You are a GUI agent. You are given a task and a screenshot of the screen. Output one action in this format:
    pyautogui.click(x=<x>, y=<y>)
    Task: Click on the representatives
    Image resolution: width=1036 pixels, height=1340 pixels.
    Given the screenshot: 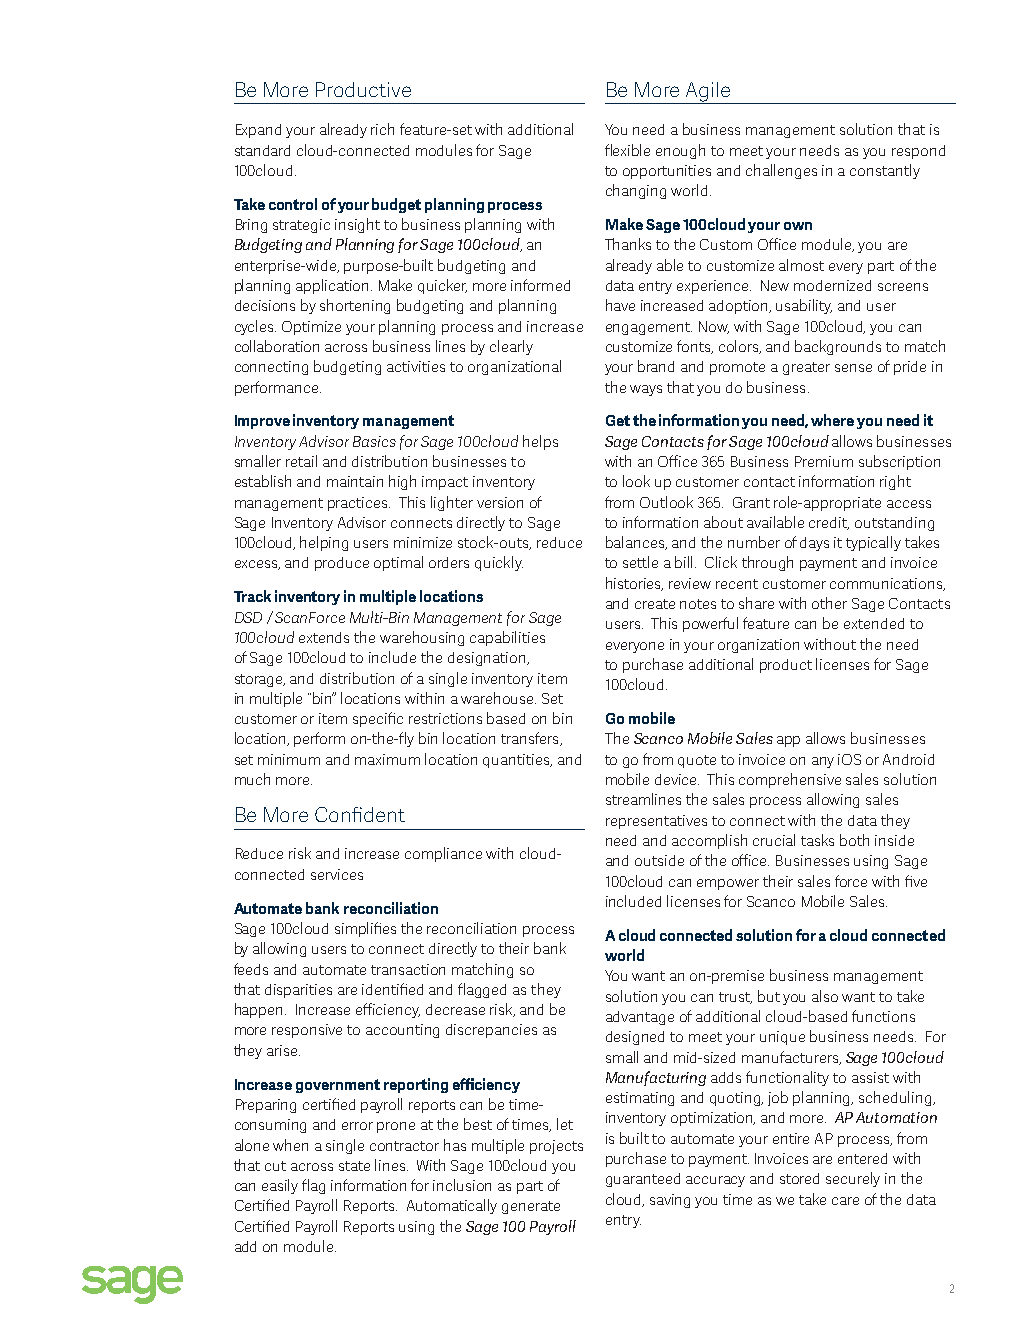 What is the action you would take?
    pyautogui.click(x=656, y=822)
